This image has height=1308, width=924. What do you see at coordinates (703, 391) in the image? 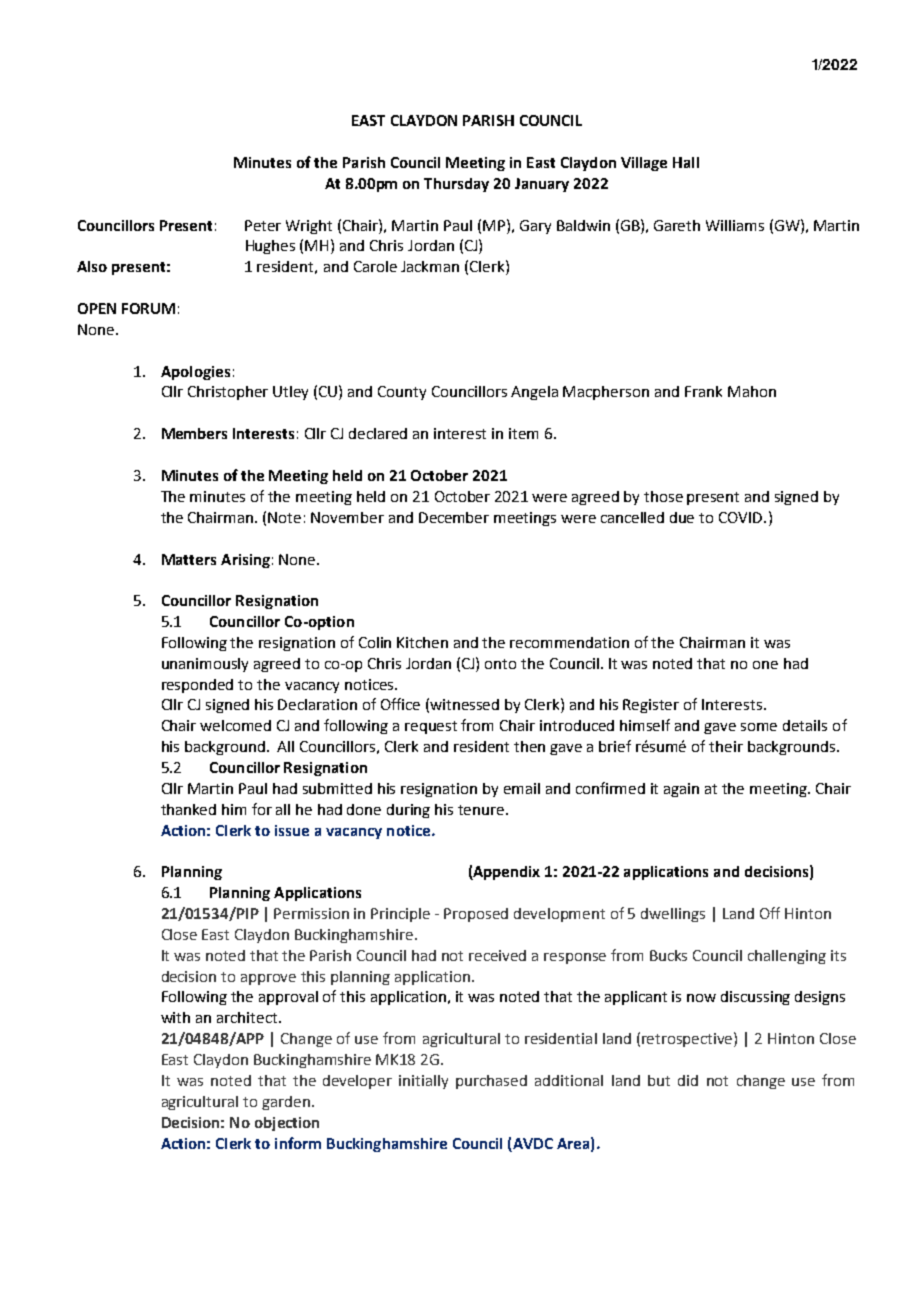
I see `Frank` at bounding box center [703, 391].
